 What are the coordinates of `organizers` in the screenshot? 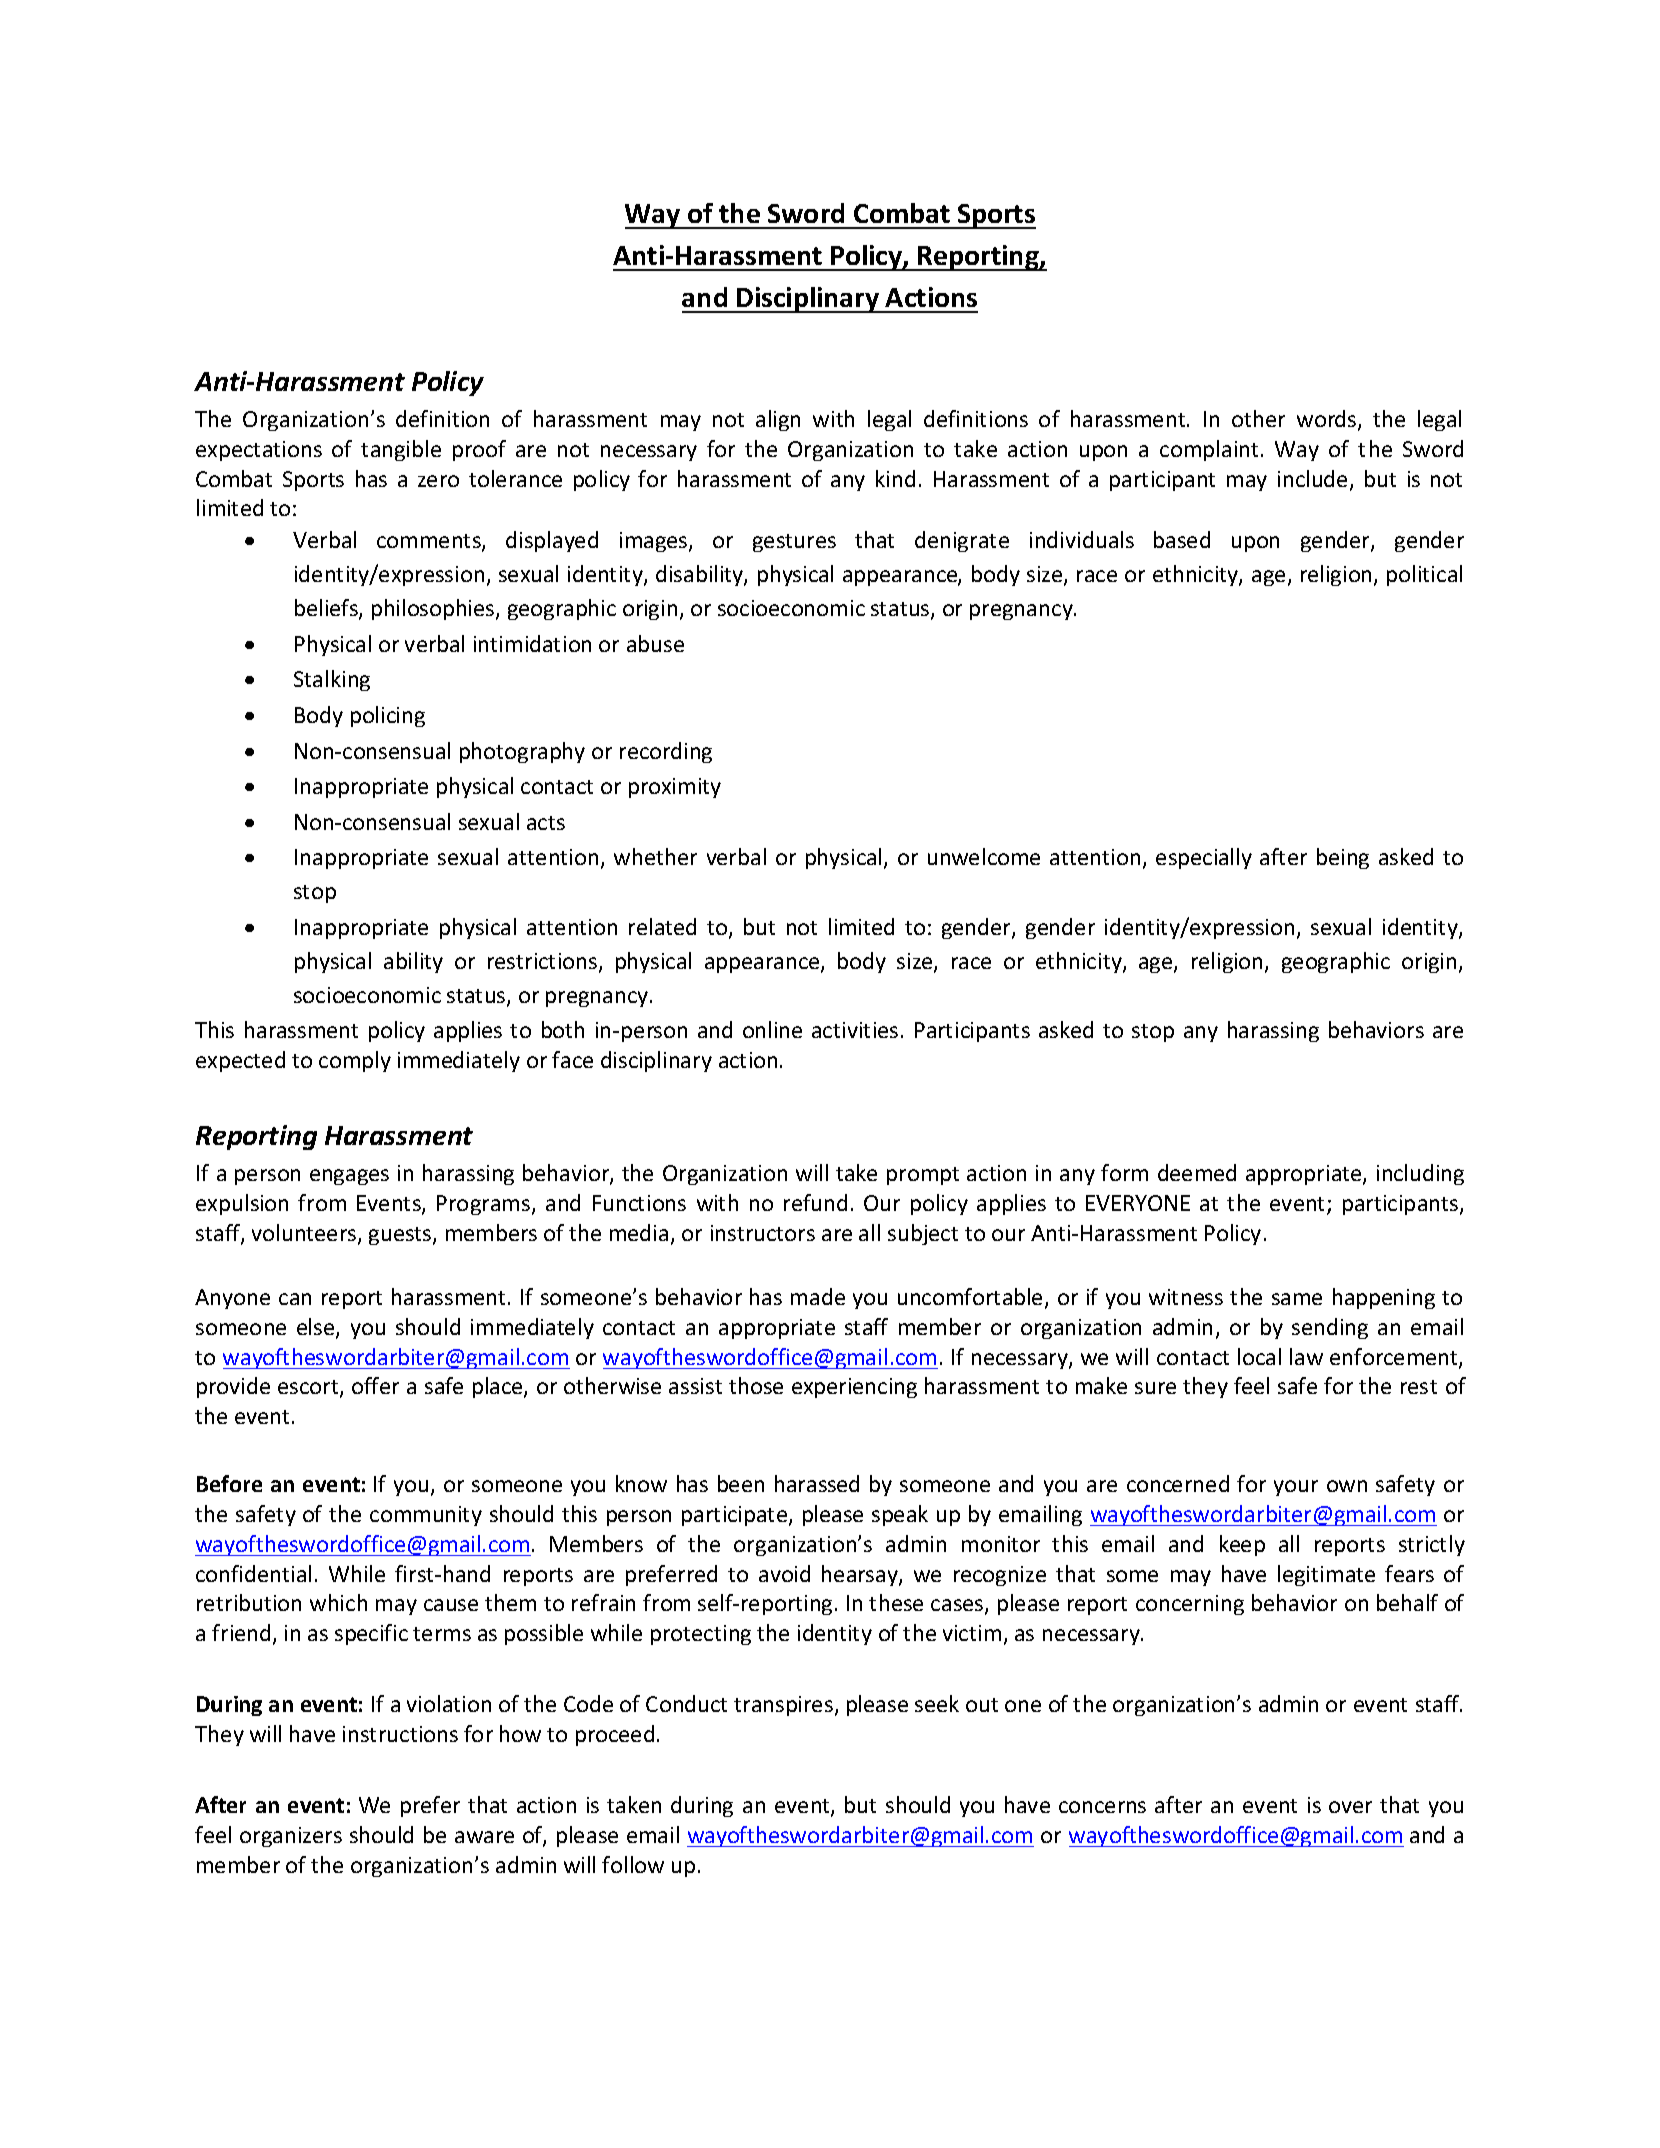 It's located at (291, 1837).
